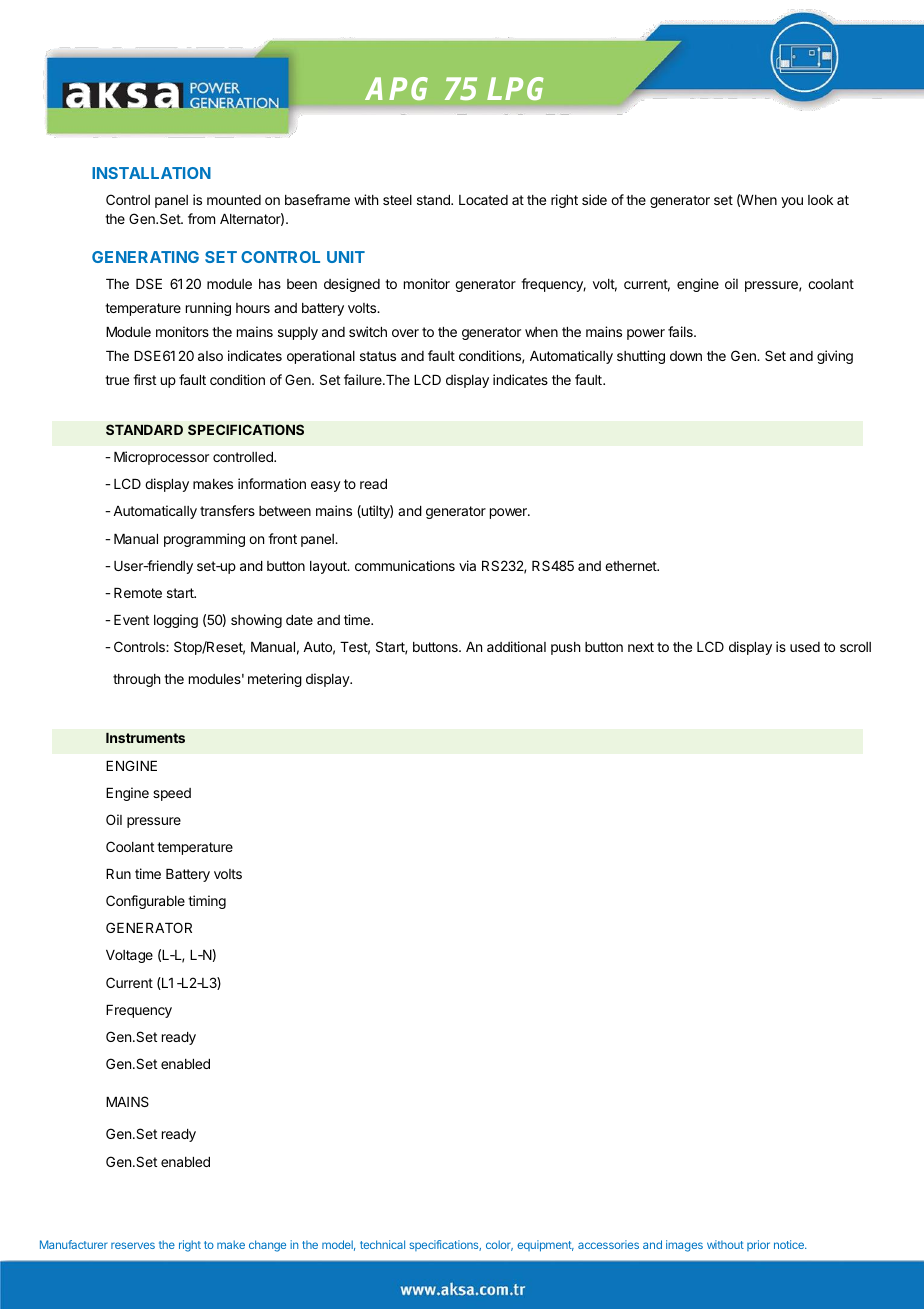  What do you see at coordinates (326, 486) in the screenshot?
I see `easy` at bounding box center [326, 486].
